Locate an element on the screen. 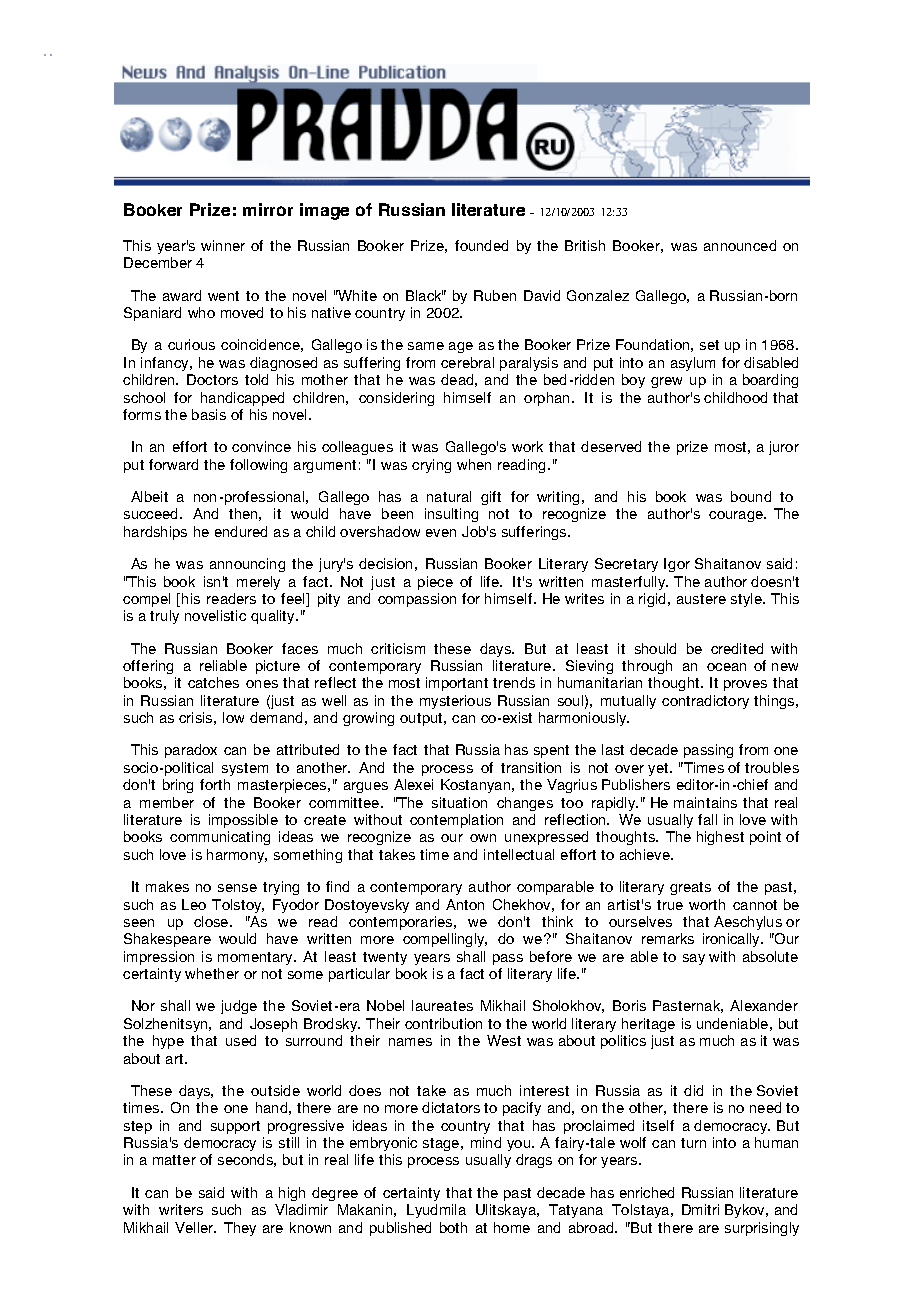  when is located at coordinates (474, 464).
